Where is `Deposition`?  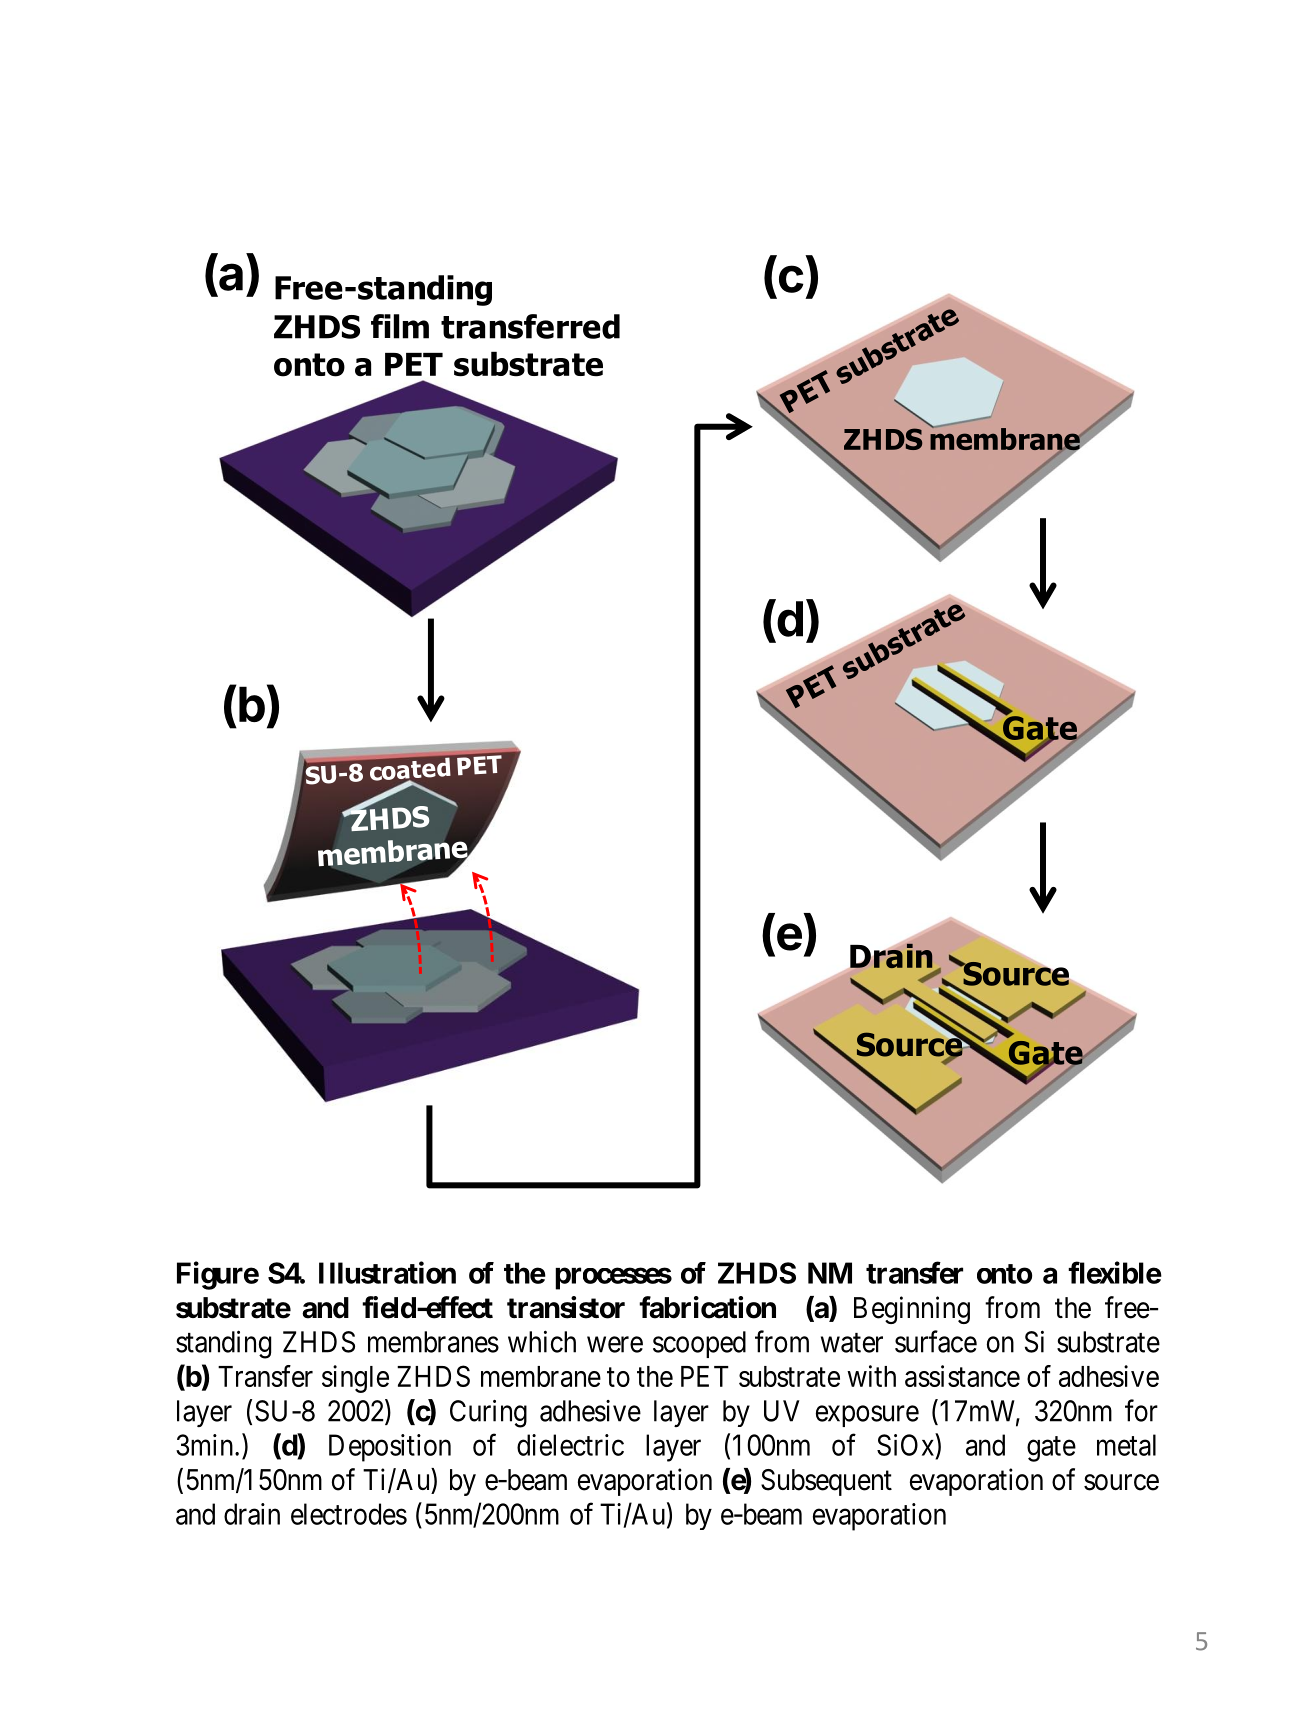
Deposition is located at coordinates (390, 1448).
